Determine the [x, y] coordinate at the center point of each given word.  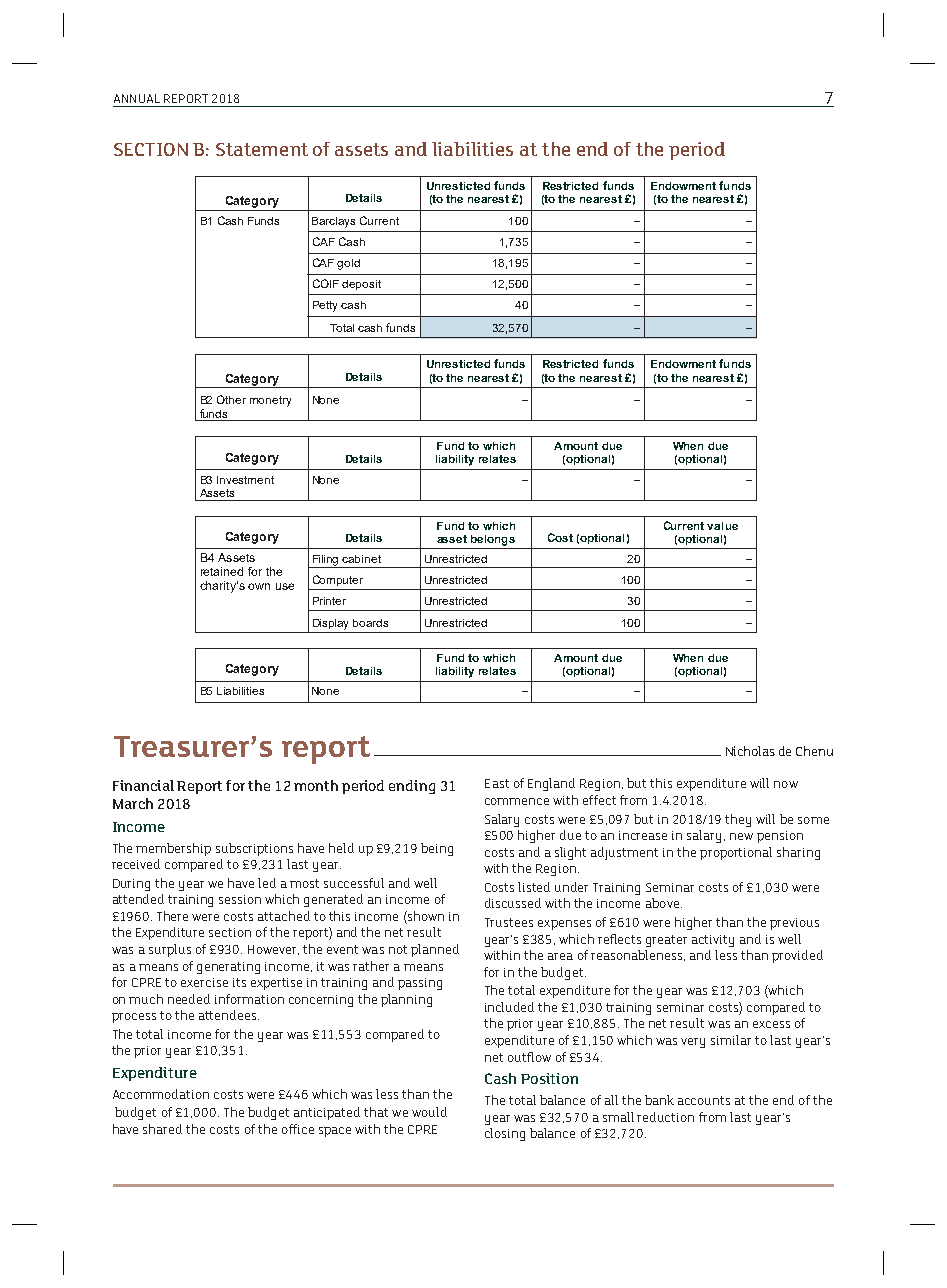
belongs [493, 540]
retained [222, 571]
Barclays [333, 222]
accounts [704, 1100]
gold [348, 264]
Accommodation [161, 1094]
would [429, 1112]
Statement [262, 149]
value [722, 526]
